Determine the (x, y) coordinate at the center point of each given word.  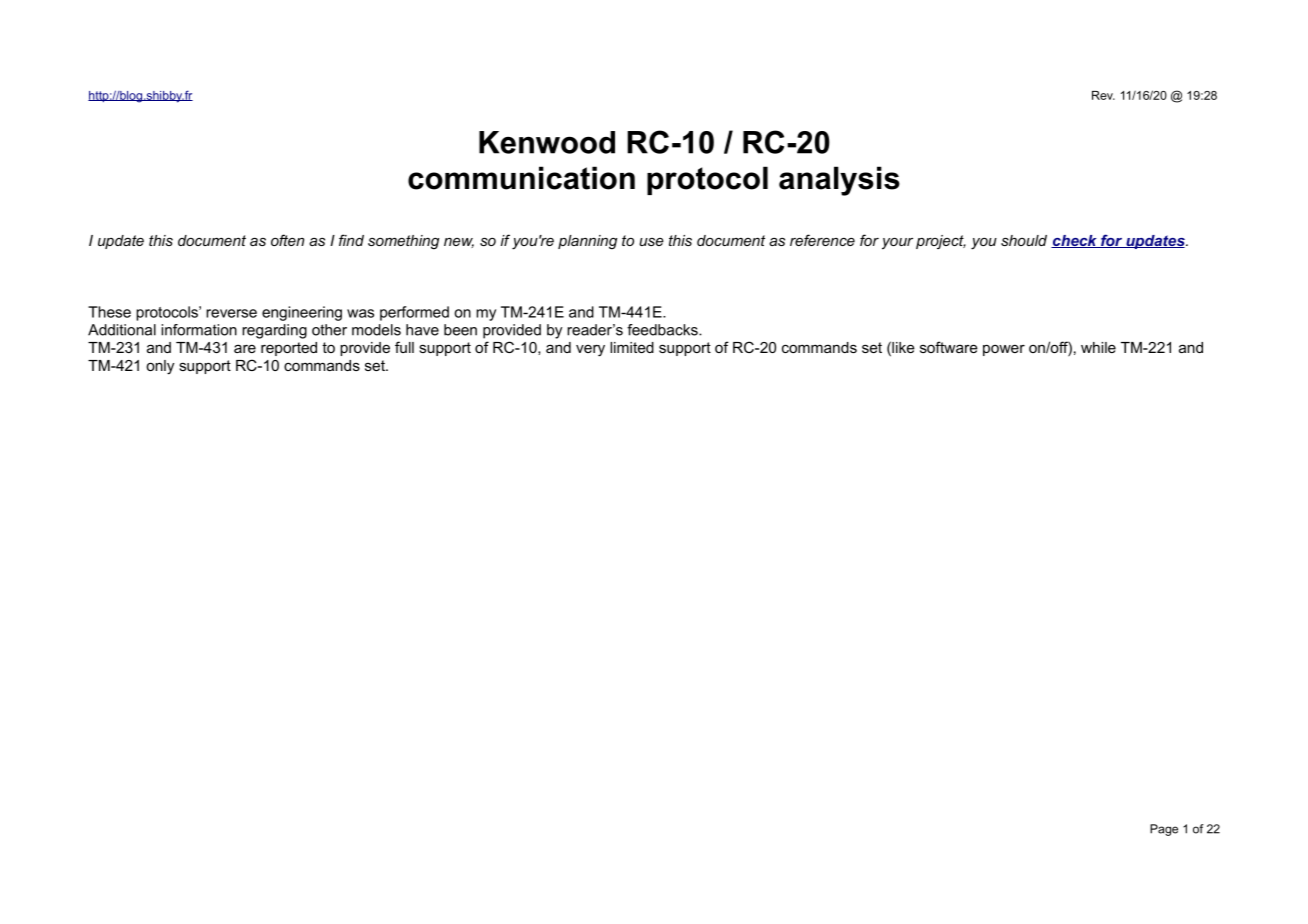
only (160, 367)
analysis (839, 181)
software (949, 347)
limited (632, 347)
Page (1164, 830)
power (1004, 350)
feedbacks (663, 330)
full (404, 347)
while (1098, 347)
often (287, 240)
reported (289, 349)
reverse (231, 313)
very (590, 350)
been (460, 330)
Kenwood (547, 142)
